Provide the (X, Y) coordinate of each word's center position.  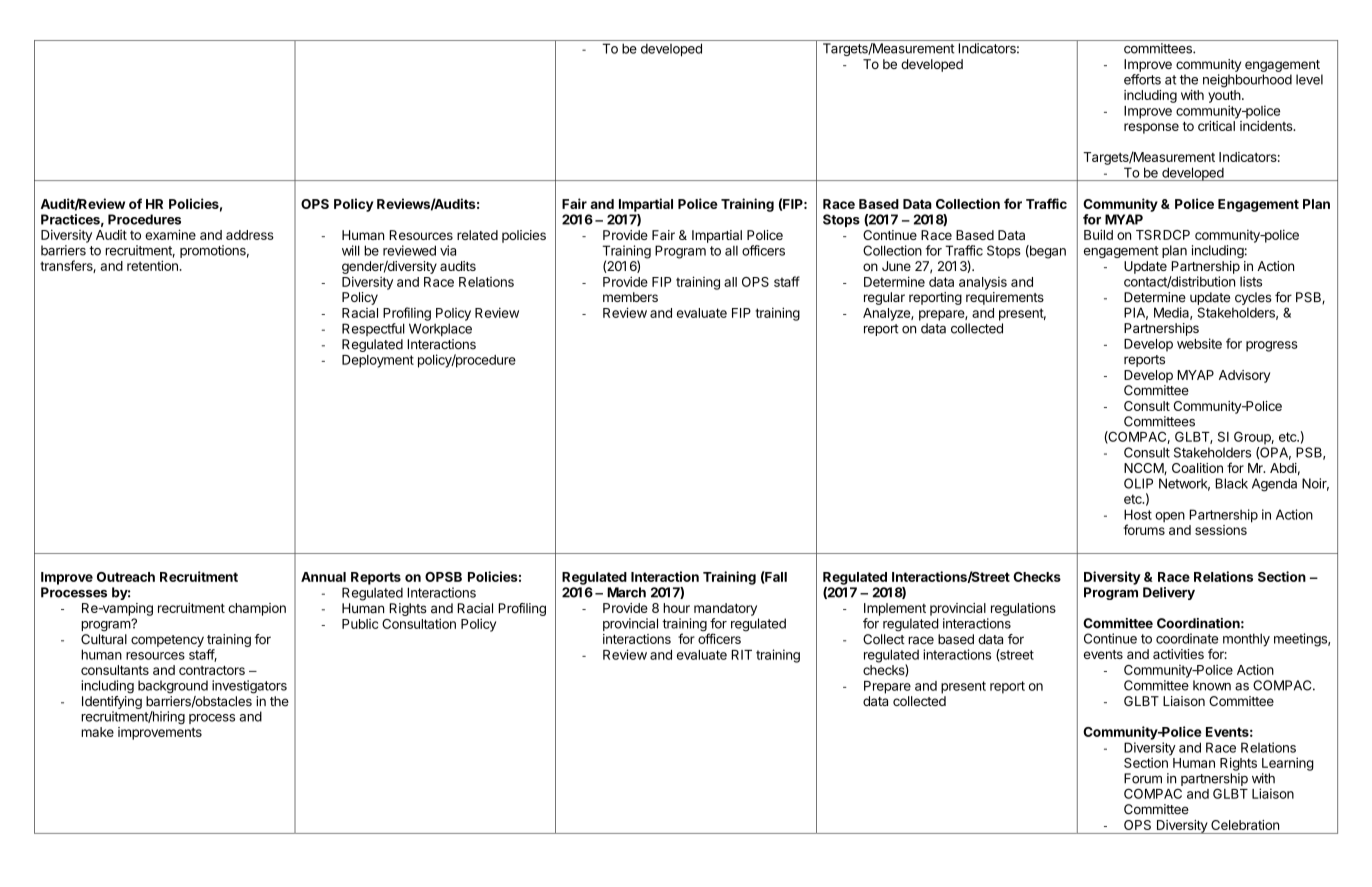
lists (1251, 281)
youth (1224, 96)
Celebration (1245, 825)
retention (152, 265)
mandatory (725, 609)
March (626, 592)
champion (257, 609)
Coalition (1197, 468)
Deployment (378, 361)
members (630, 297)
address (250, 235)
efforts (1142, 79)
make (97, 732)
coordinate (1187, 638)
